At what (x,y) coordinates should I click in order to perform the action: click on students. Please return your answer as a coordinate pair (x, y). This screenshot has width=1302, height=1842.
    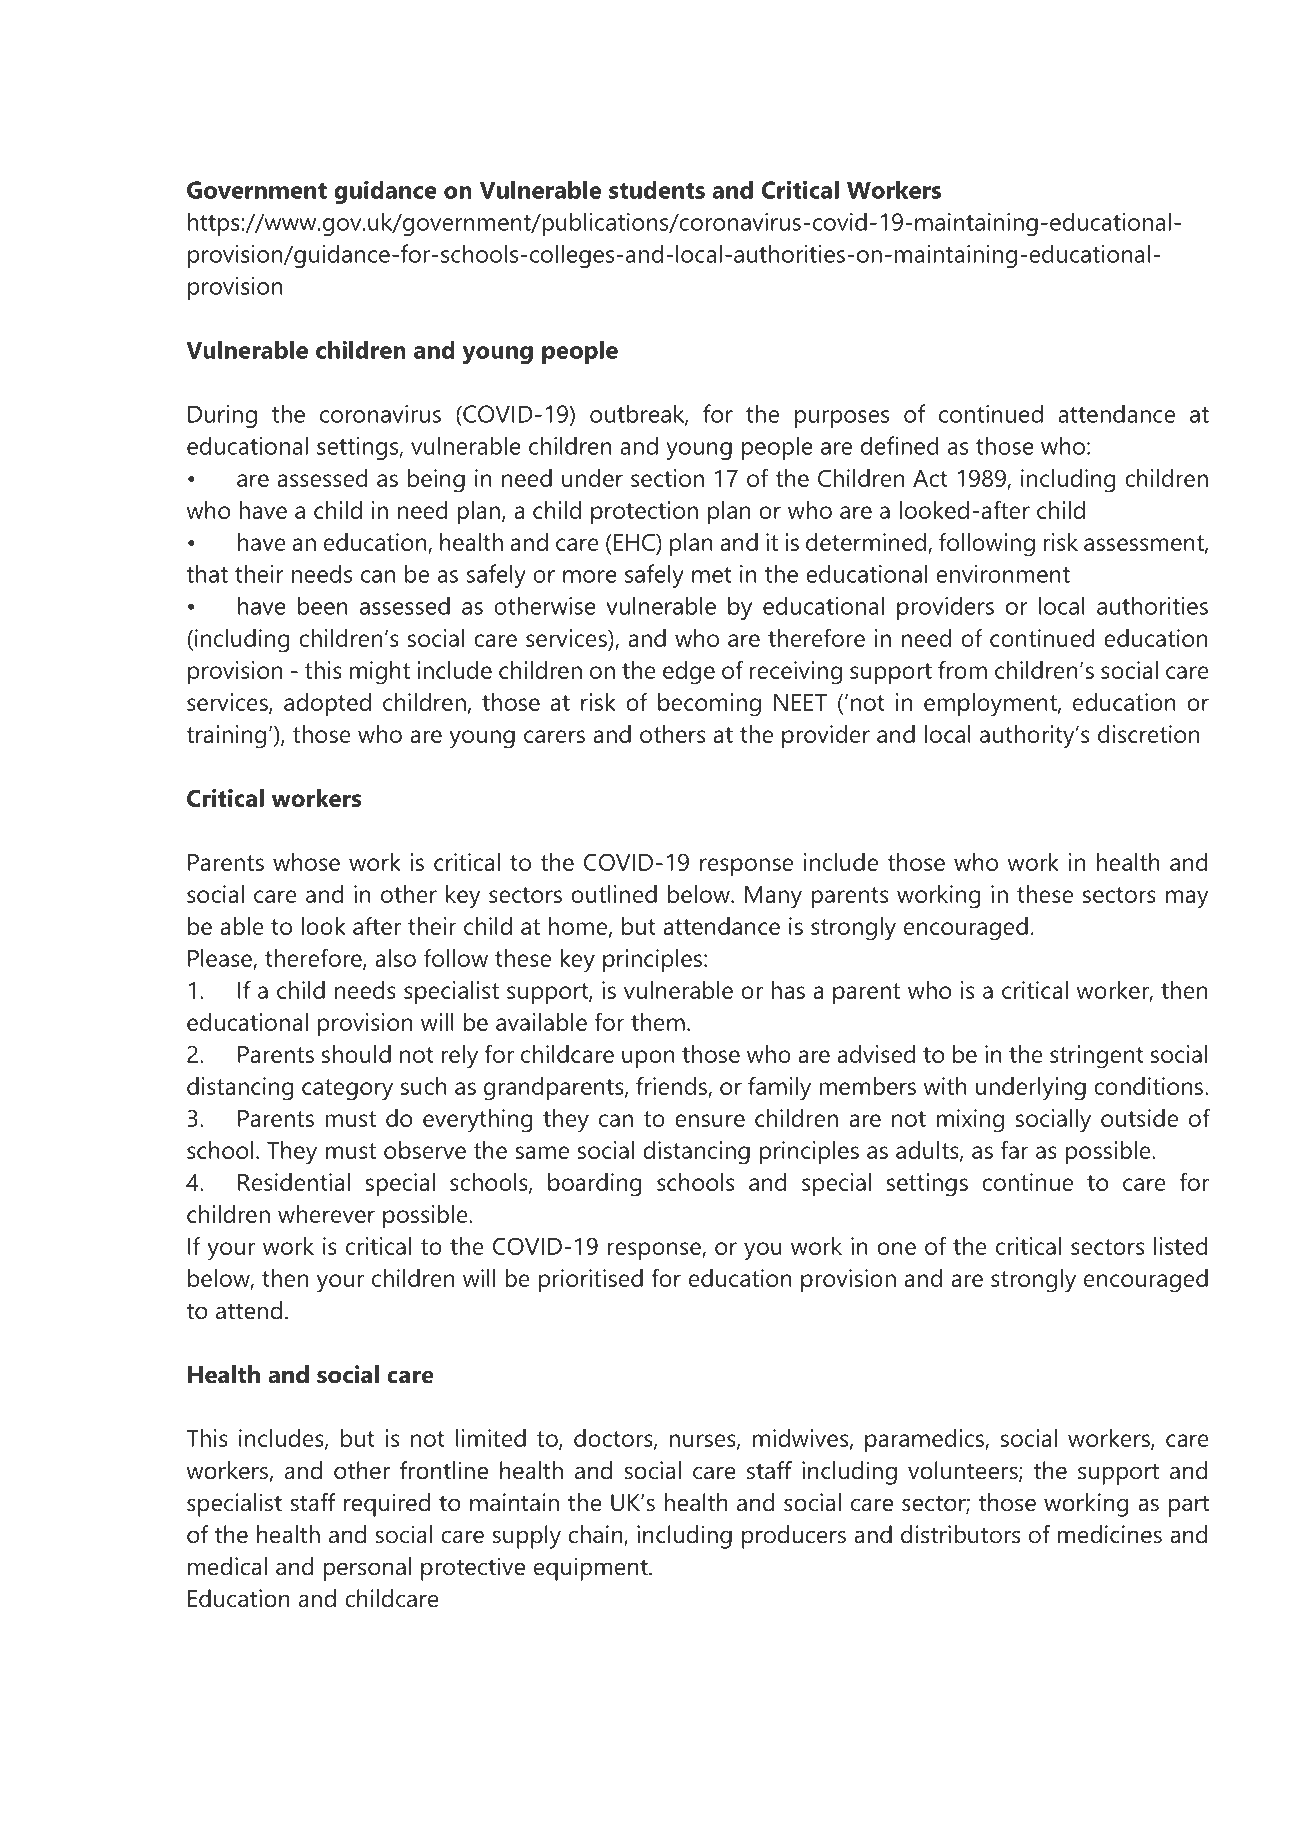
    Looking at the image, I should click on (657, 189).
